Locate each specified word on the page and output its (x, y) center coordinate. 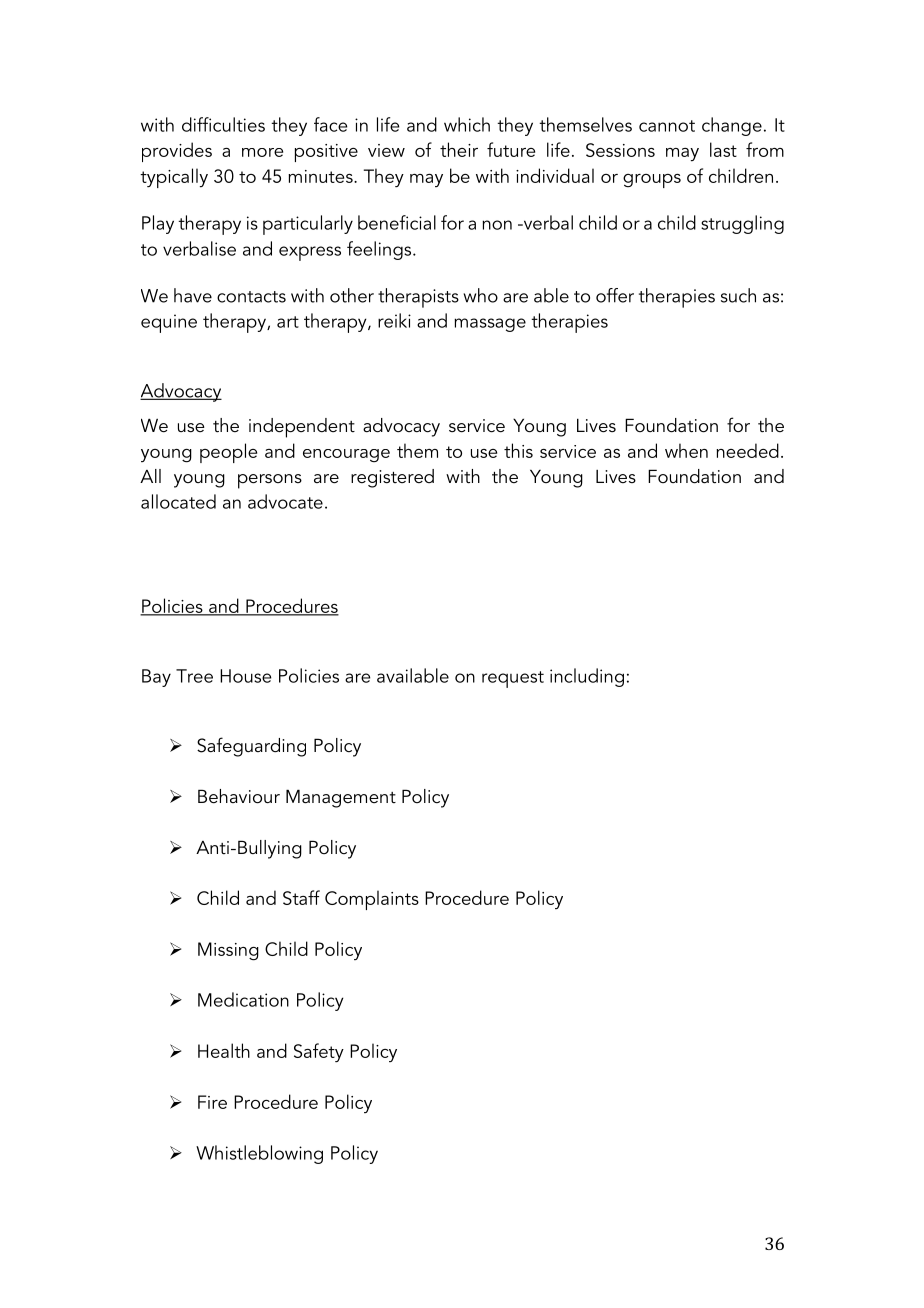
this (518, 450)
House (245, 676)
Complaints (372, 900)
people (228, 453)
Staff (301, 897)
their (459, 149)
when (686, 450)
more (262, 152)
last (723, 149)
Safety (319, 1052)
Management (341, 798)
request (513, 679)
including (587, 677)
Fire (212, 1102)
